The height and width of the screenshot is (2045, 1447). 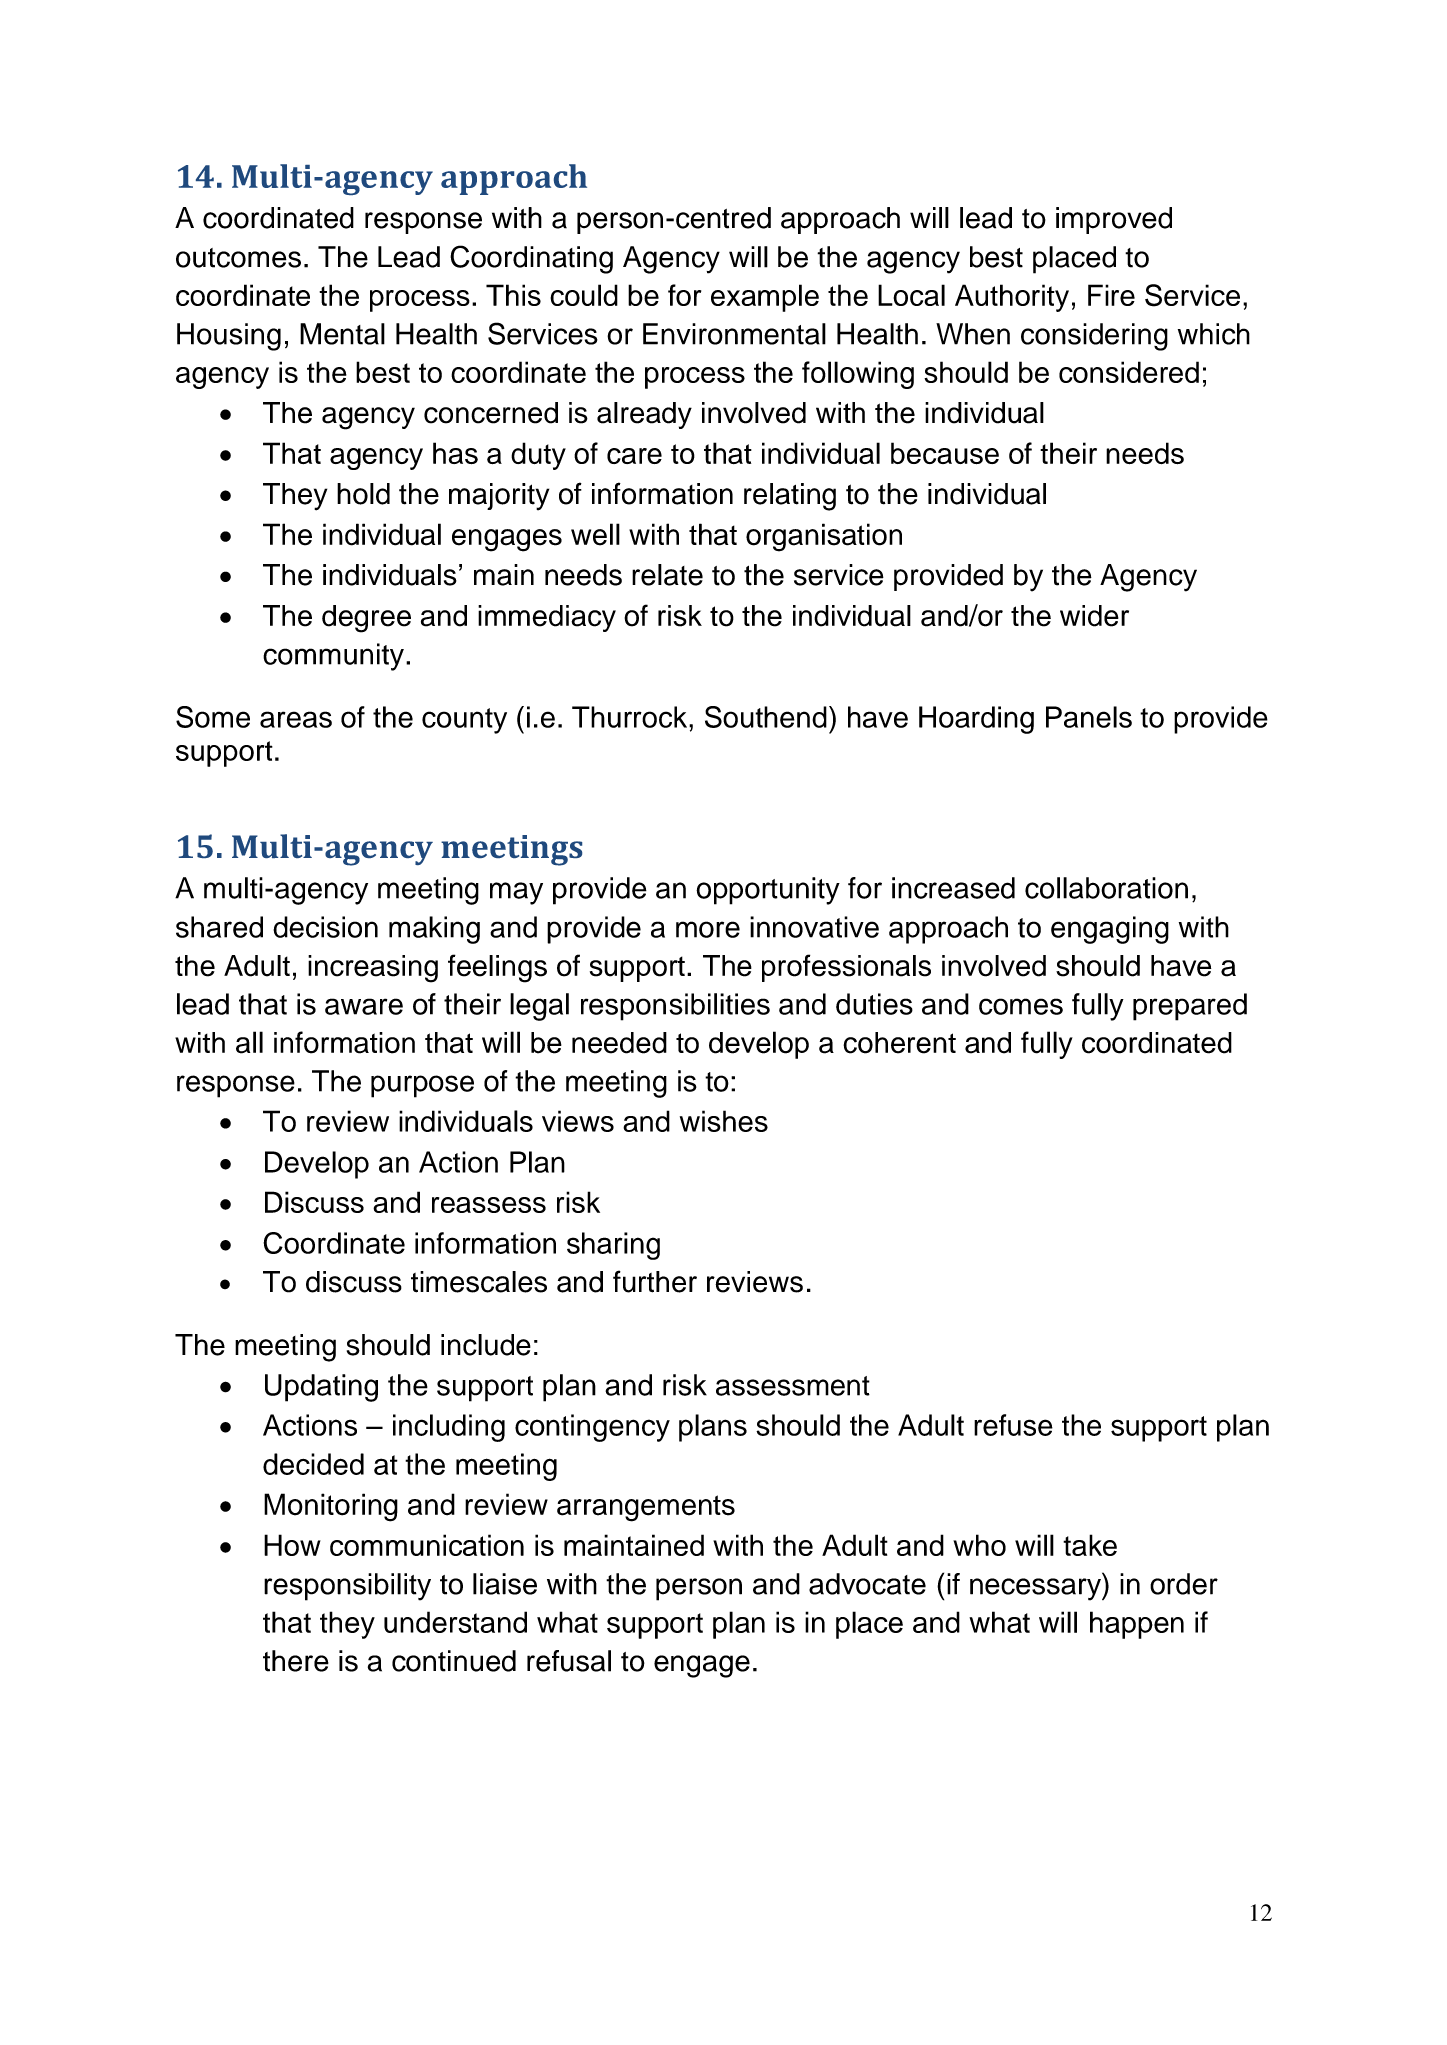 I want to click on Housing, so click(x=229, y=337).
